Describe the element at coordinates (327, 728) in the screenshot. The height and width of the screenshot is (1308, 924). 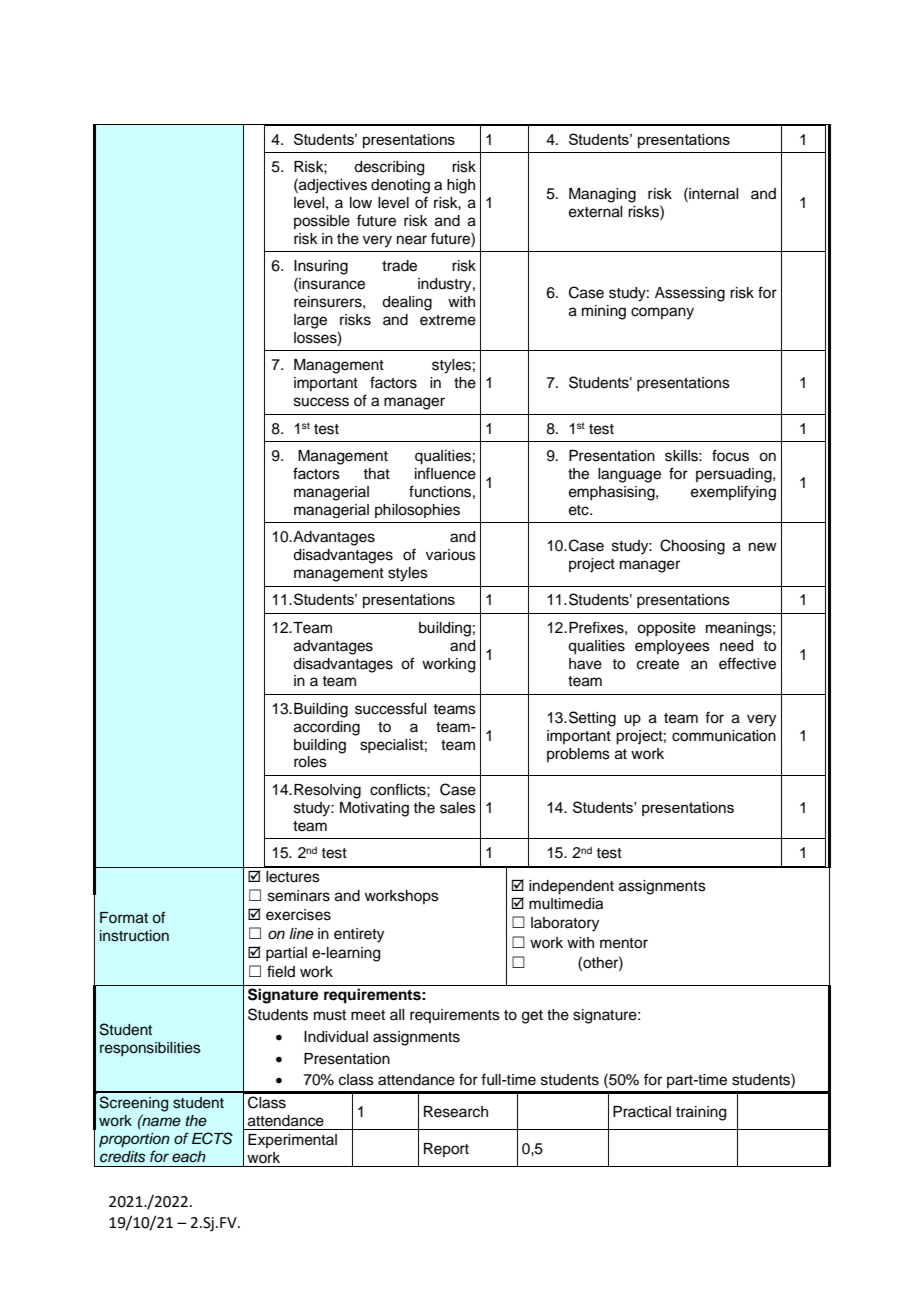
I see `according` at that location.
